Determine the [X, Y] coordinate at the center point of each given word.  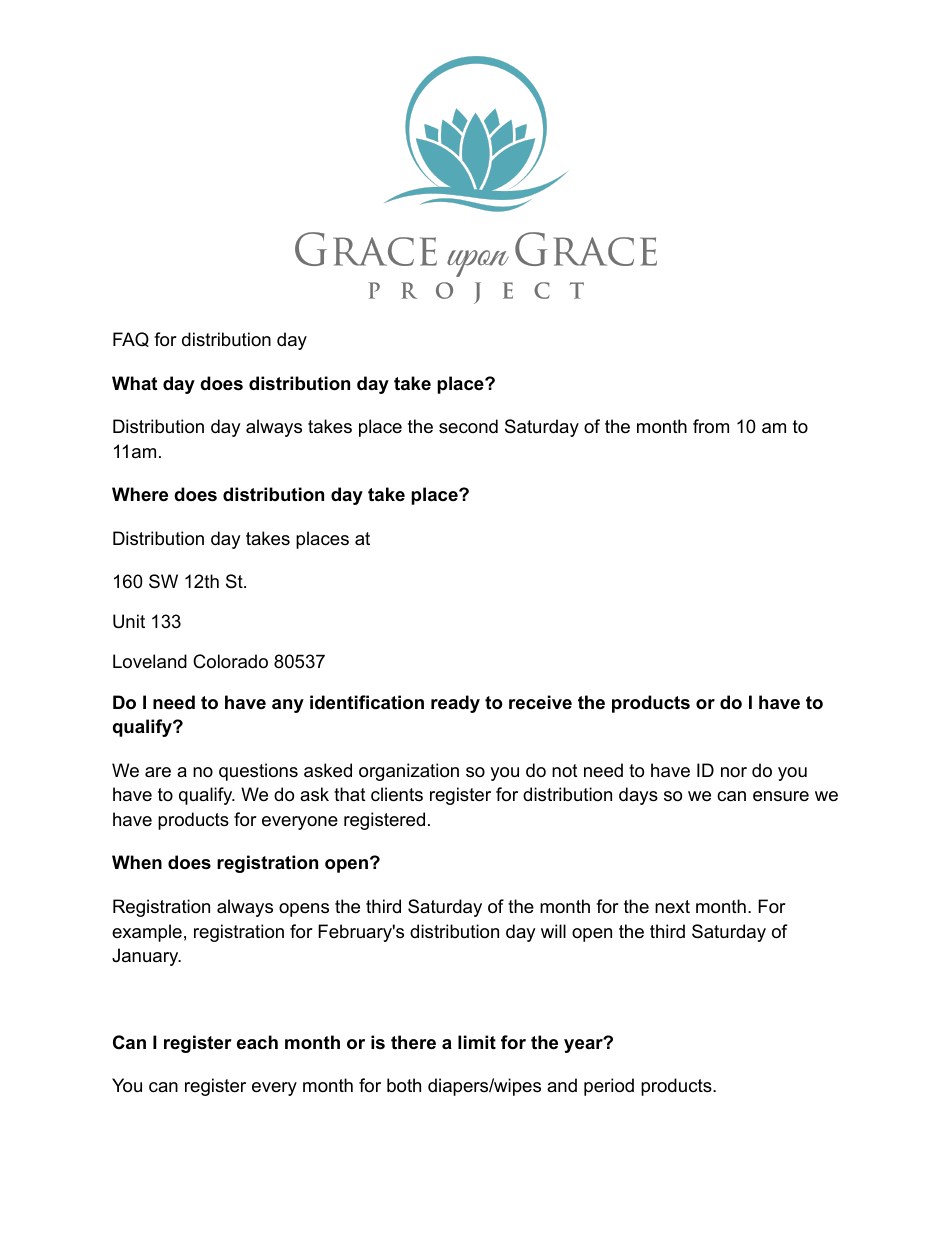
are [158, 772]
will [553, 931]
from [711, 426]
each [257, 1042]
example [147, 933]
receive [540, 702]
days [638, 796]
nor [734, 772]
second [468, 426]
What [134, 383]
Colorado [230, 661]
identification [367, 702]
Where [140, 494]
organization [409, 772]
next [672, 906]
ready [455, 704]
